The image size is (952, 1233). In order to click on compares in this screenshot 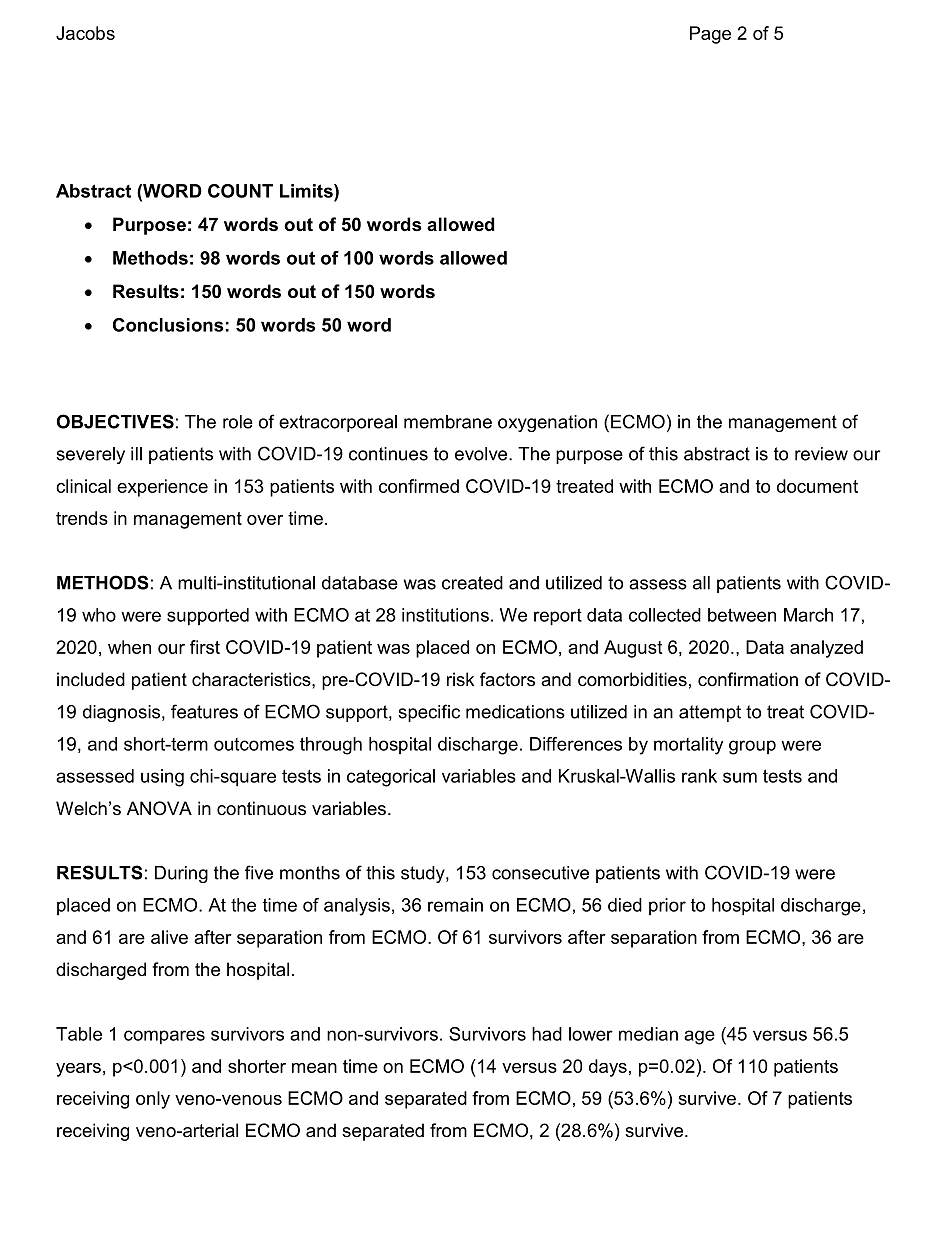, I will do `click(164, 1037)`.
